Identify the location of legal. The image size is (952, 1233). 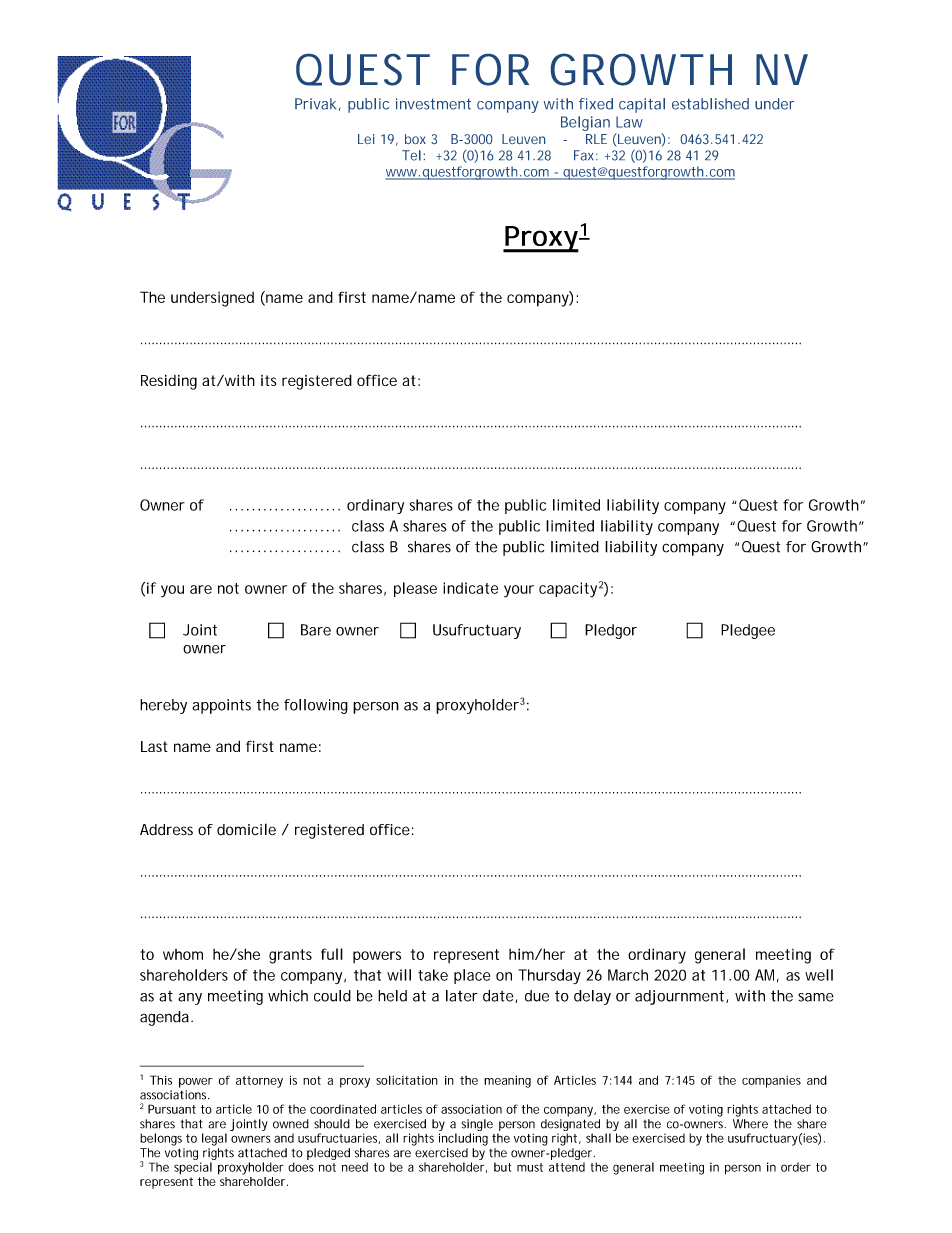
(214, 1139).
